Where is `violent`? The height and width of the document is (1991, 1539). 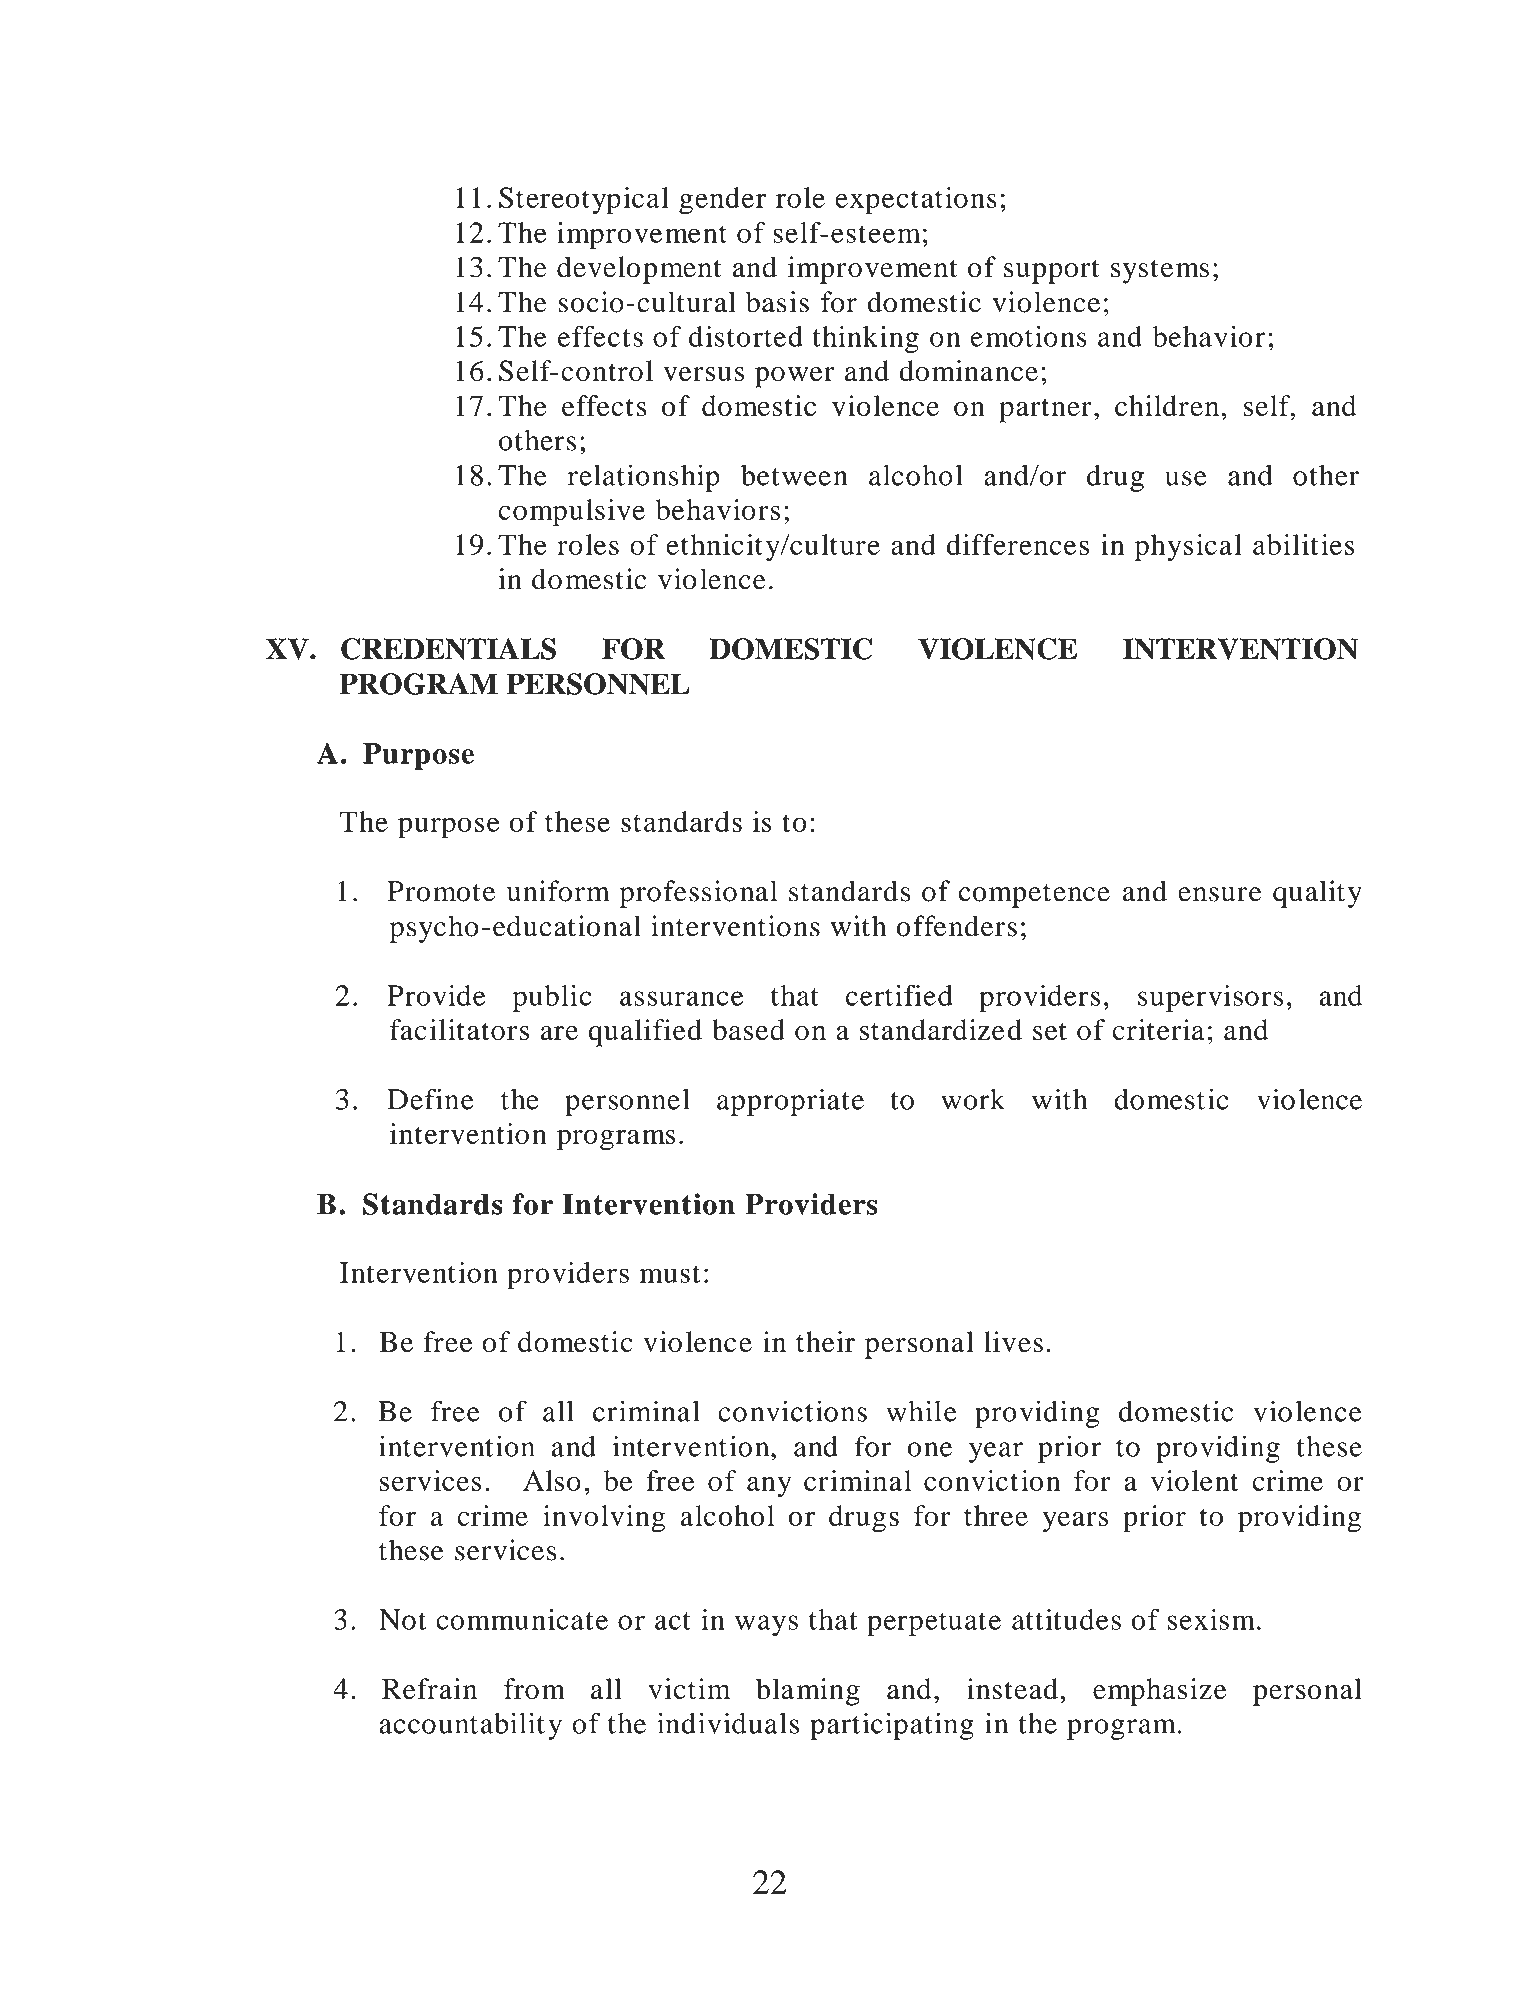
violent is located at coordinates (1194, 1480).
